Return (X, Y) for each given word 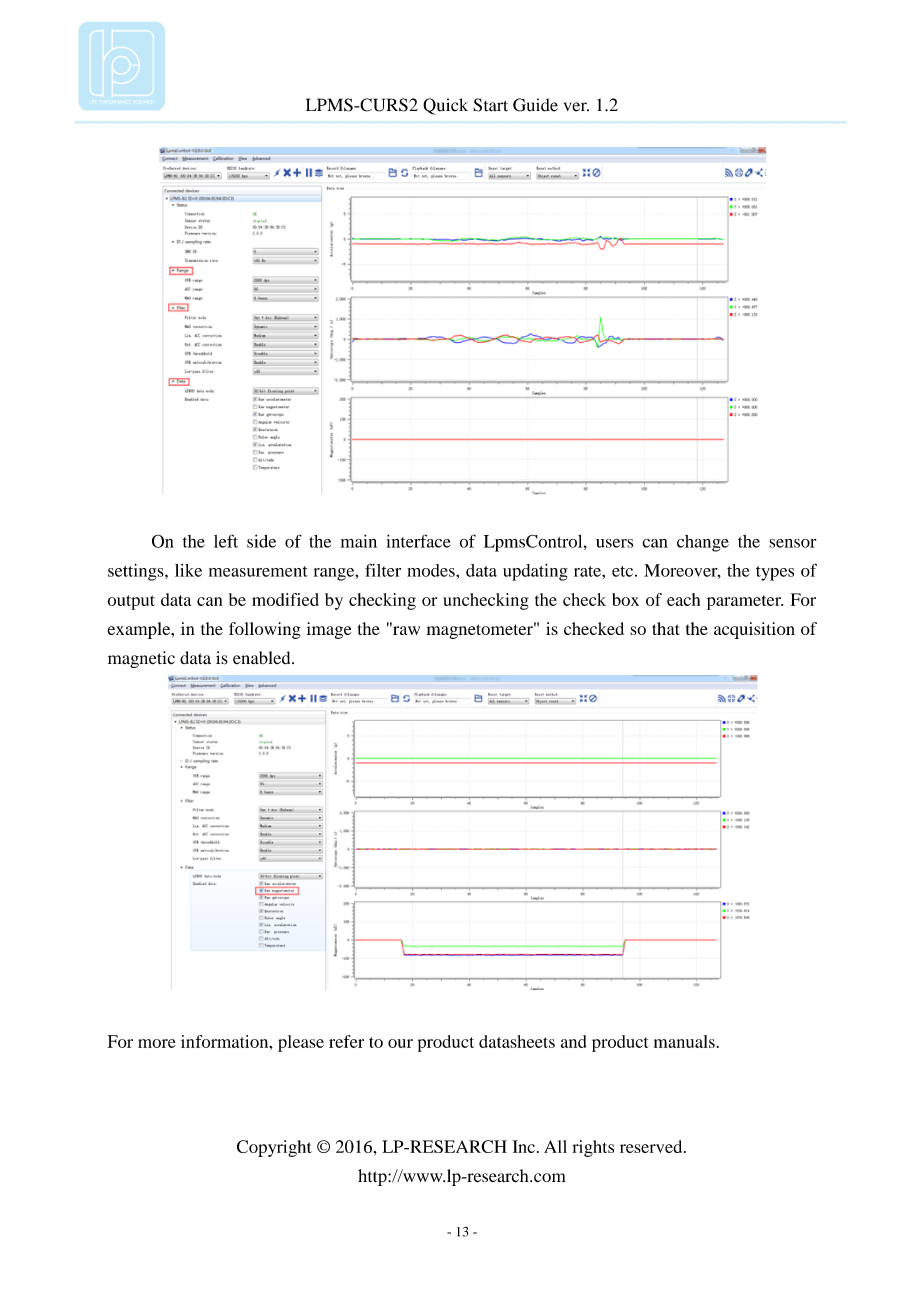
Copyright (274, 1148)
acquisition (754, 630)
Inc (523, 1146)
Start (490, 105)
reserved (652, 1146)
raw (405, 629)
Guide (535, 105)
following (265, 630)
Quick (445, 106)
